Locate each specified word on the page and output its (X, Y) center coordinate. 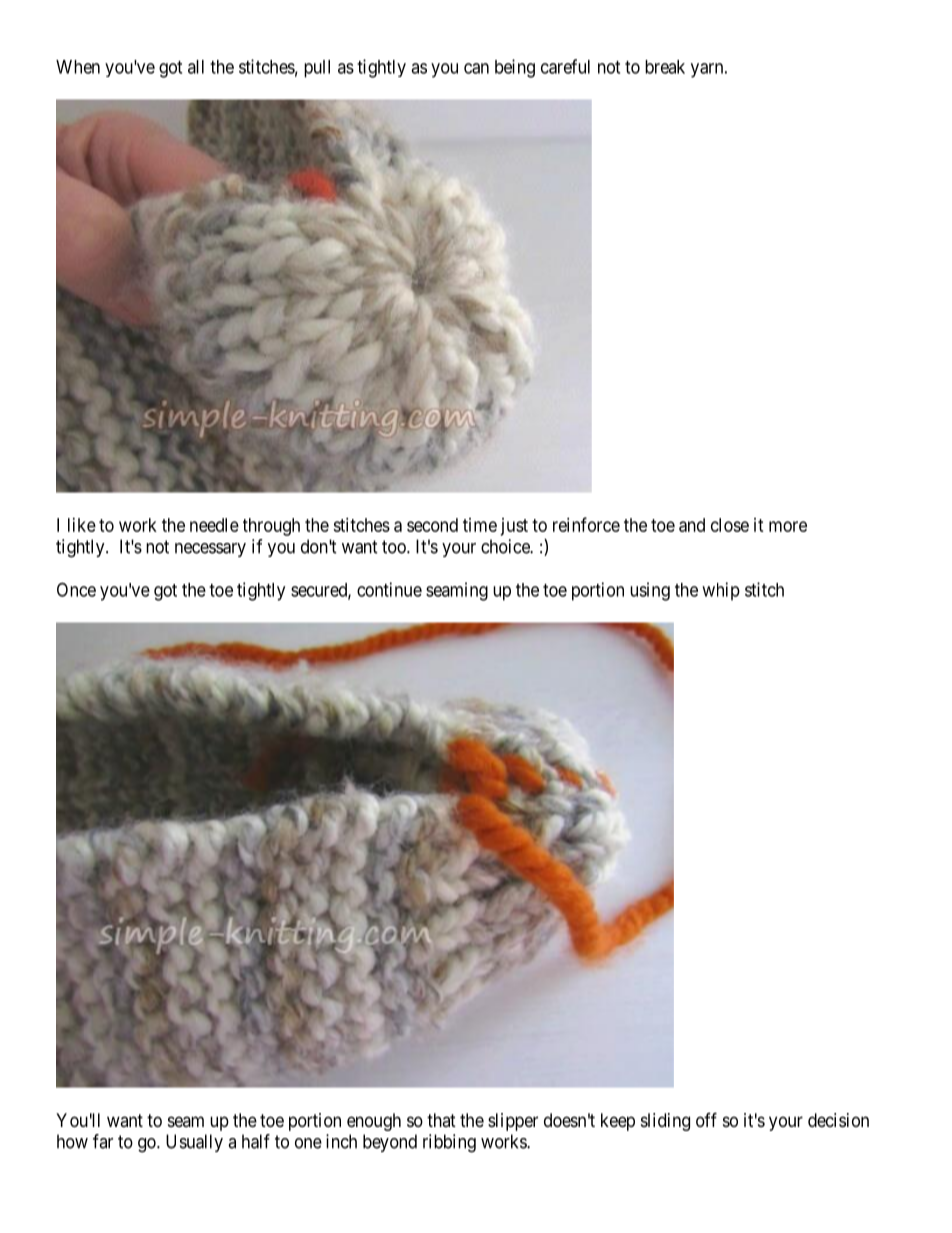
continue (389, 589)
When (78, 67)
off (706, 1119)
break (665, 67)
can (476, 68)
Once (76, 589)
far (103, 1141)
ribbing (449, 1143)
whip (721, 591)
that (441, 1120)
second (432, 525)
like (82, 525)
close (730, 525)
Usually (194, 1143)
